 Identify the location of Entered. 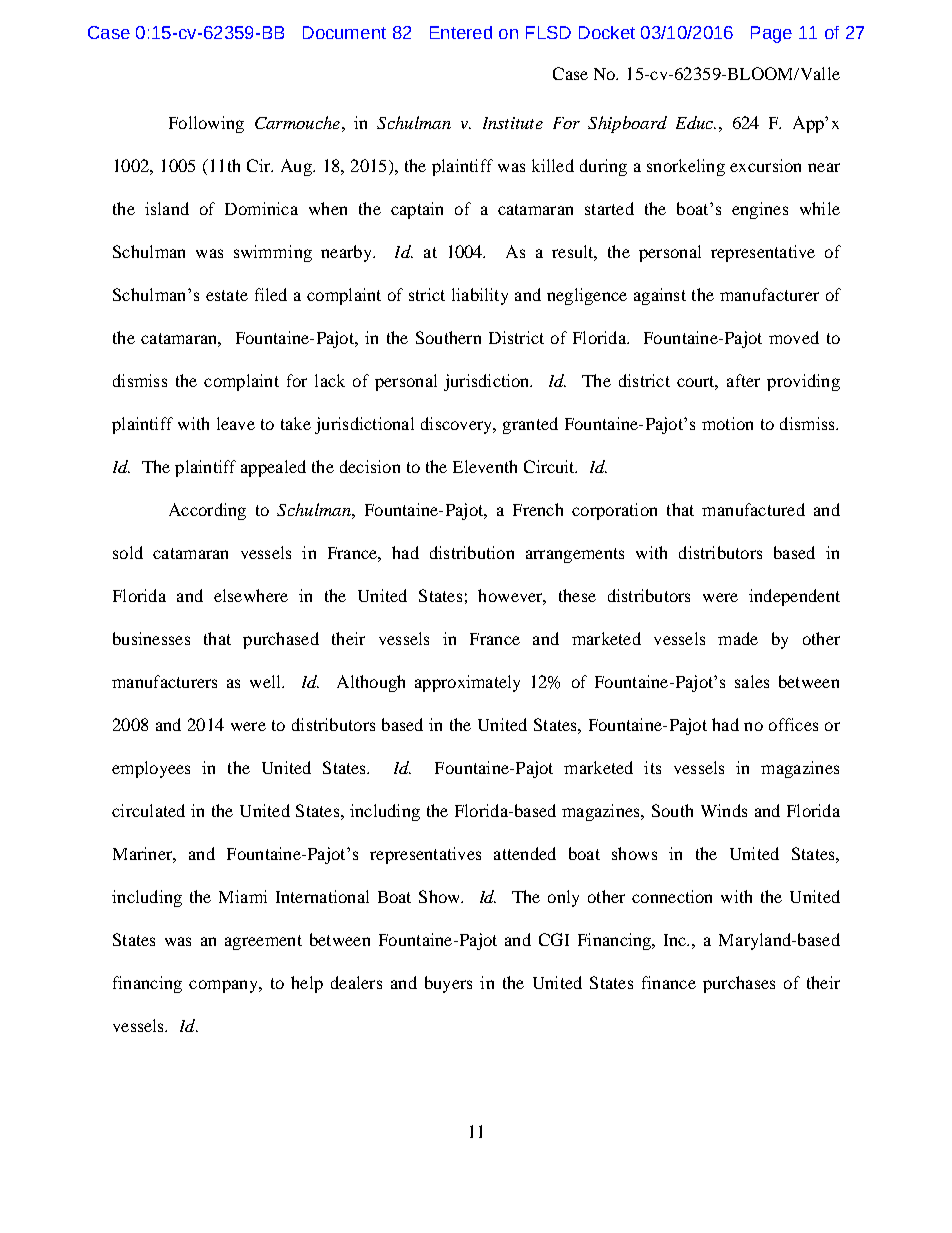
(461, 32).
